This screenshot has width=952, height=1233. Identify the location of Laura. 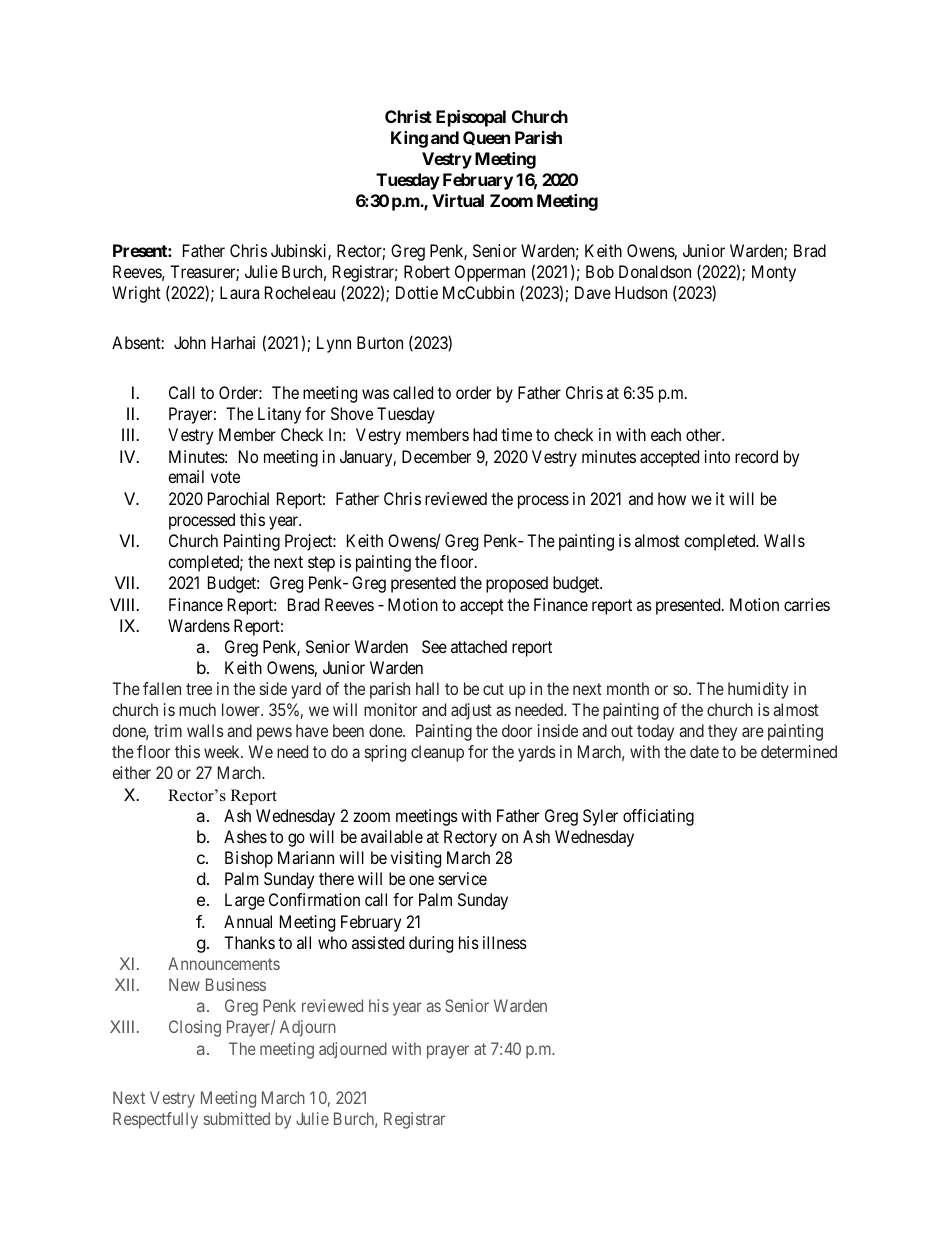
(239, 292).
